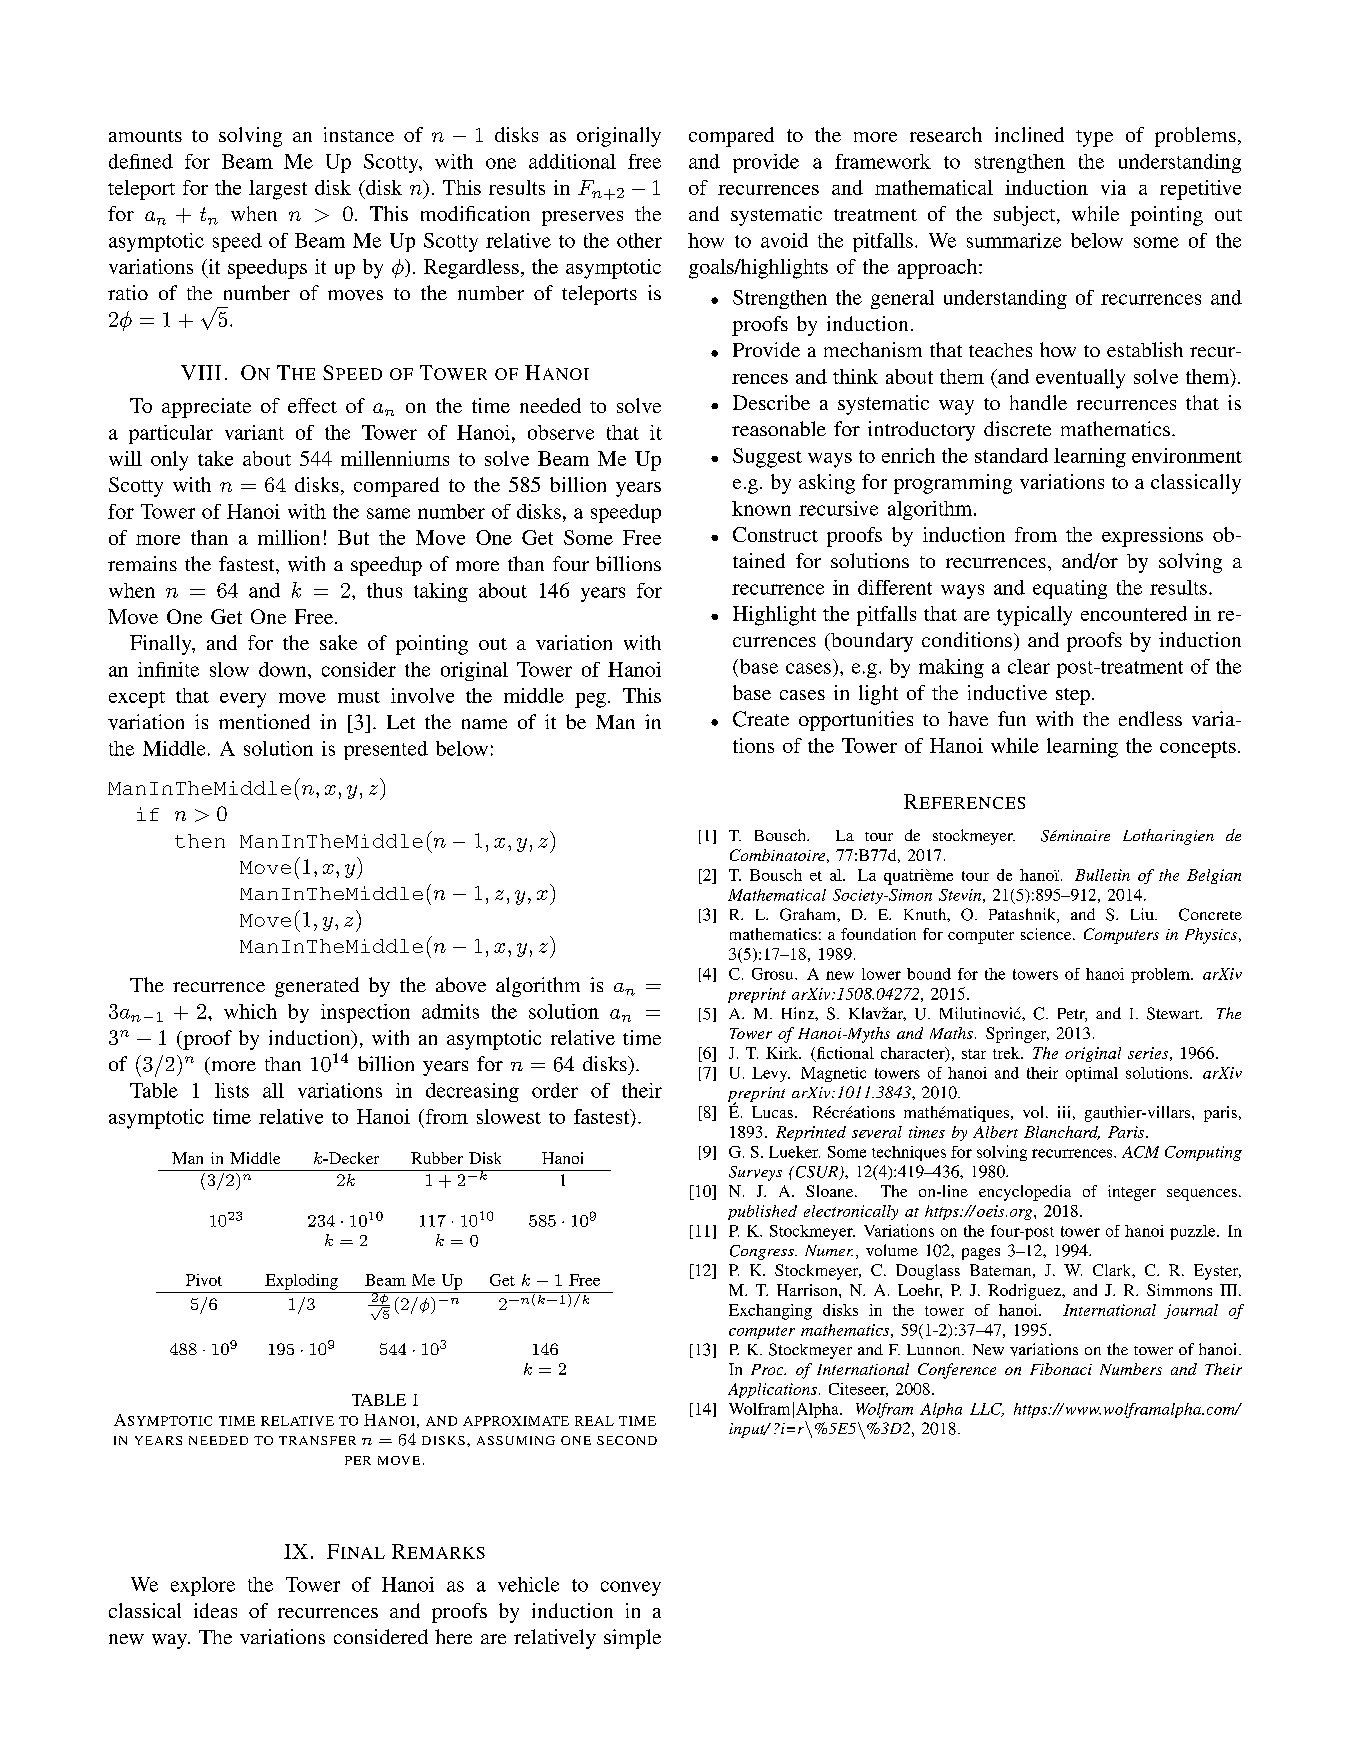 This screenshot has width=1350, height=1746. I want to click on via, so click(1113, 187).
